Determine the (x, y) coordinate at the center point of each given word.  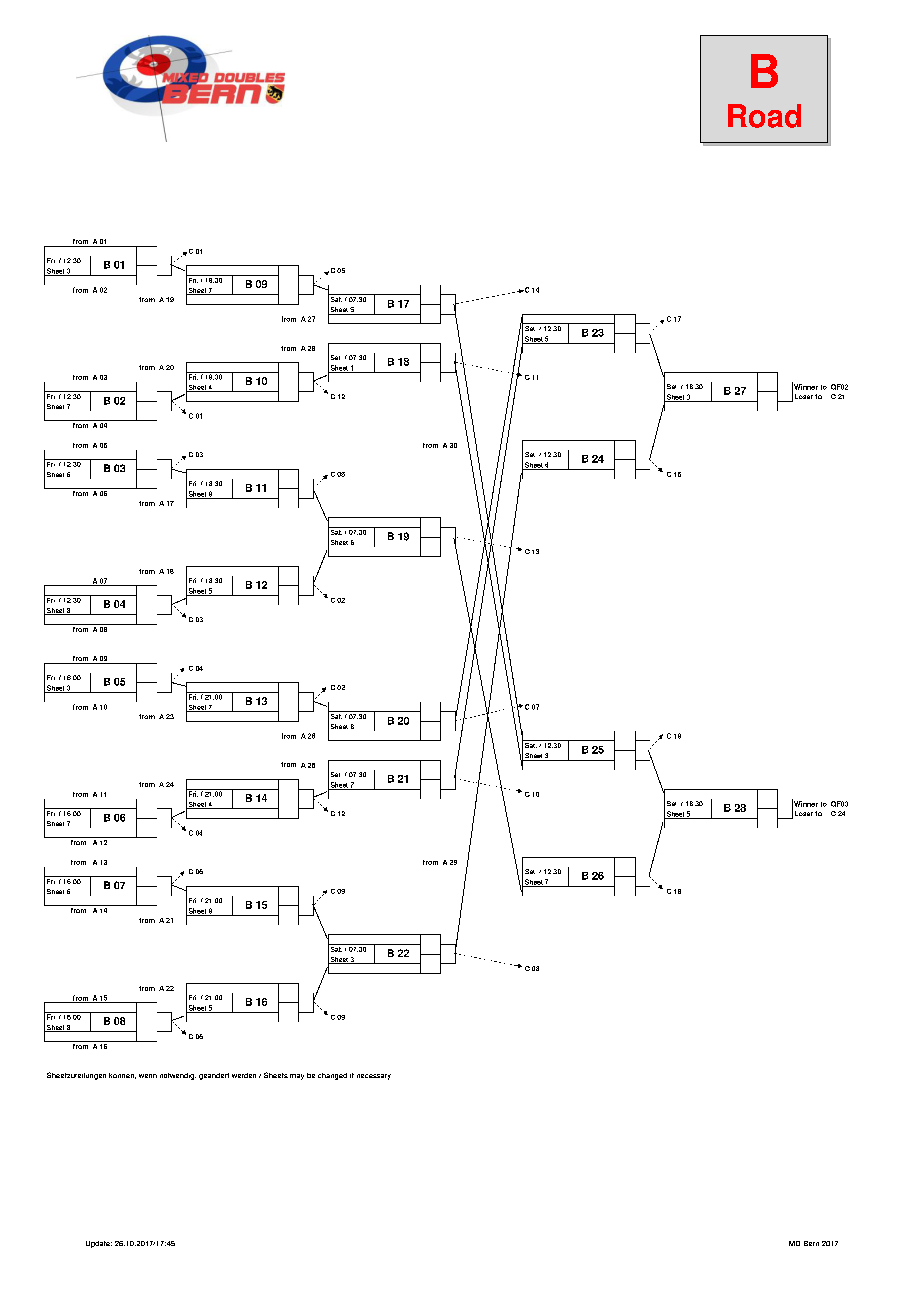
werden (244, 1075)
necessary (374, 1077)
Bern (811, 1243)
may (297, 1077)
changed (332, 1076)
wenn (148, 1076)
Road (764, 116)
